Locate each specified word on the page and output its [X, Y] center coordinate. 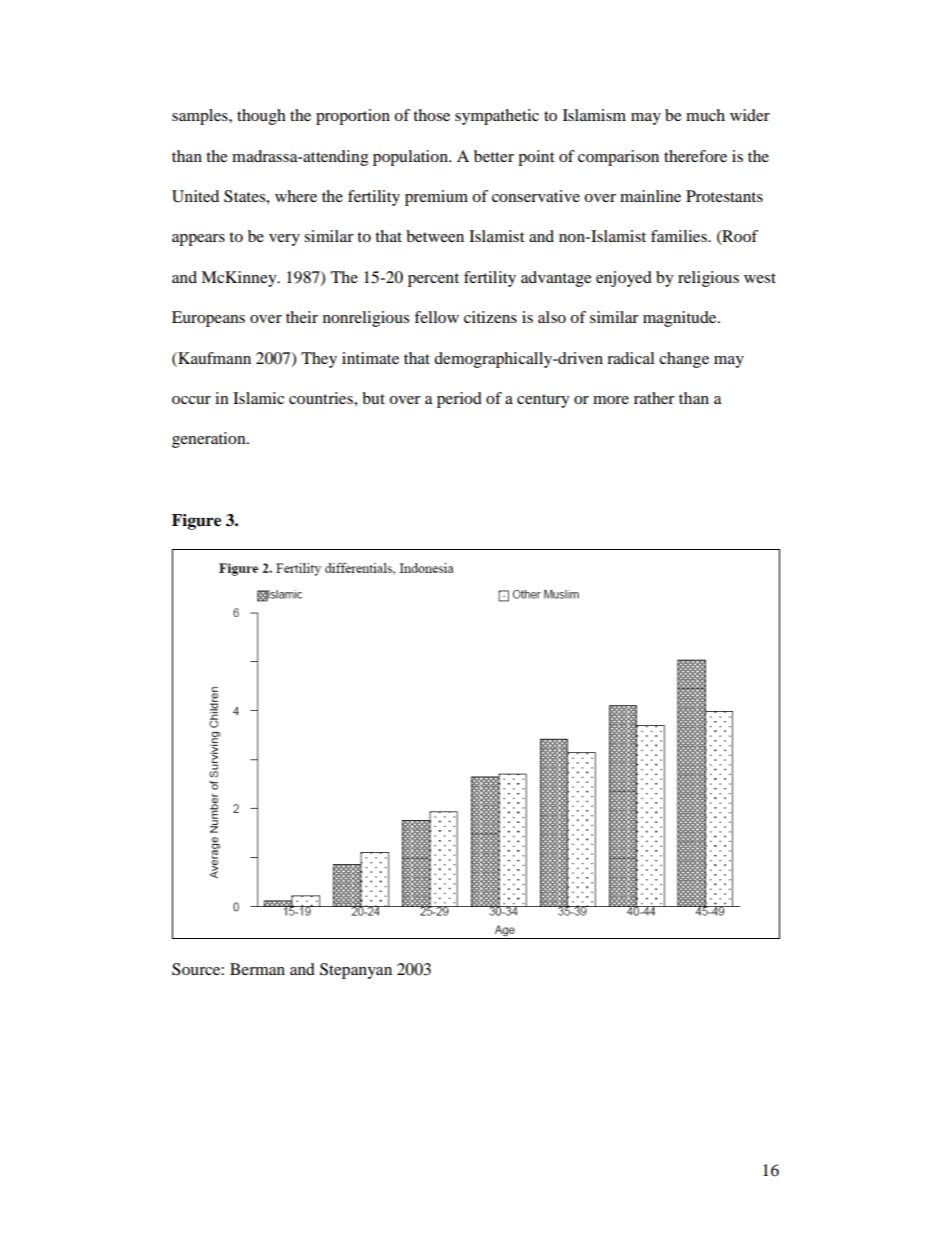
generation [210, 440]
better [494, 156]
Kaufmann [213, 358]
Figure [196, 522]
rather [654, 398]
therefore [695, 156]
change [684, 360]
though [261, 117]
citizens [490, 317]
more [611, 400]
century [543, 401]
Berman [257, 969]
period [459, 400]
